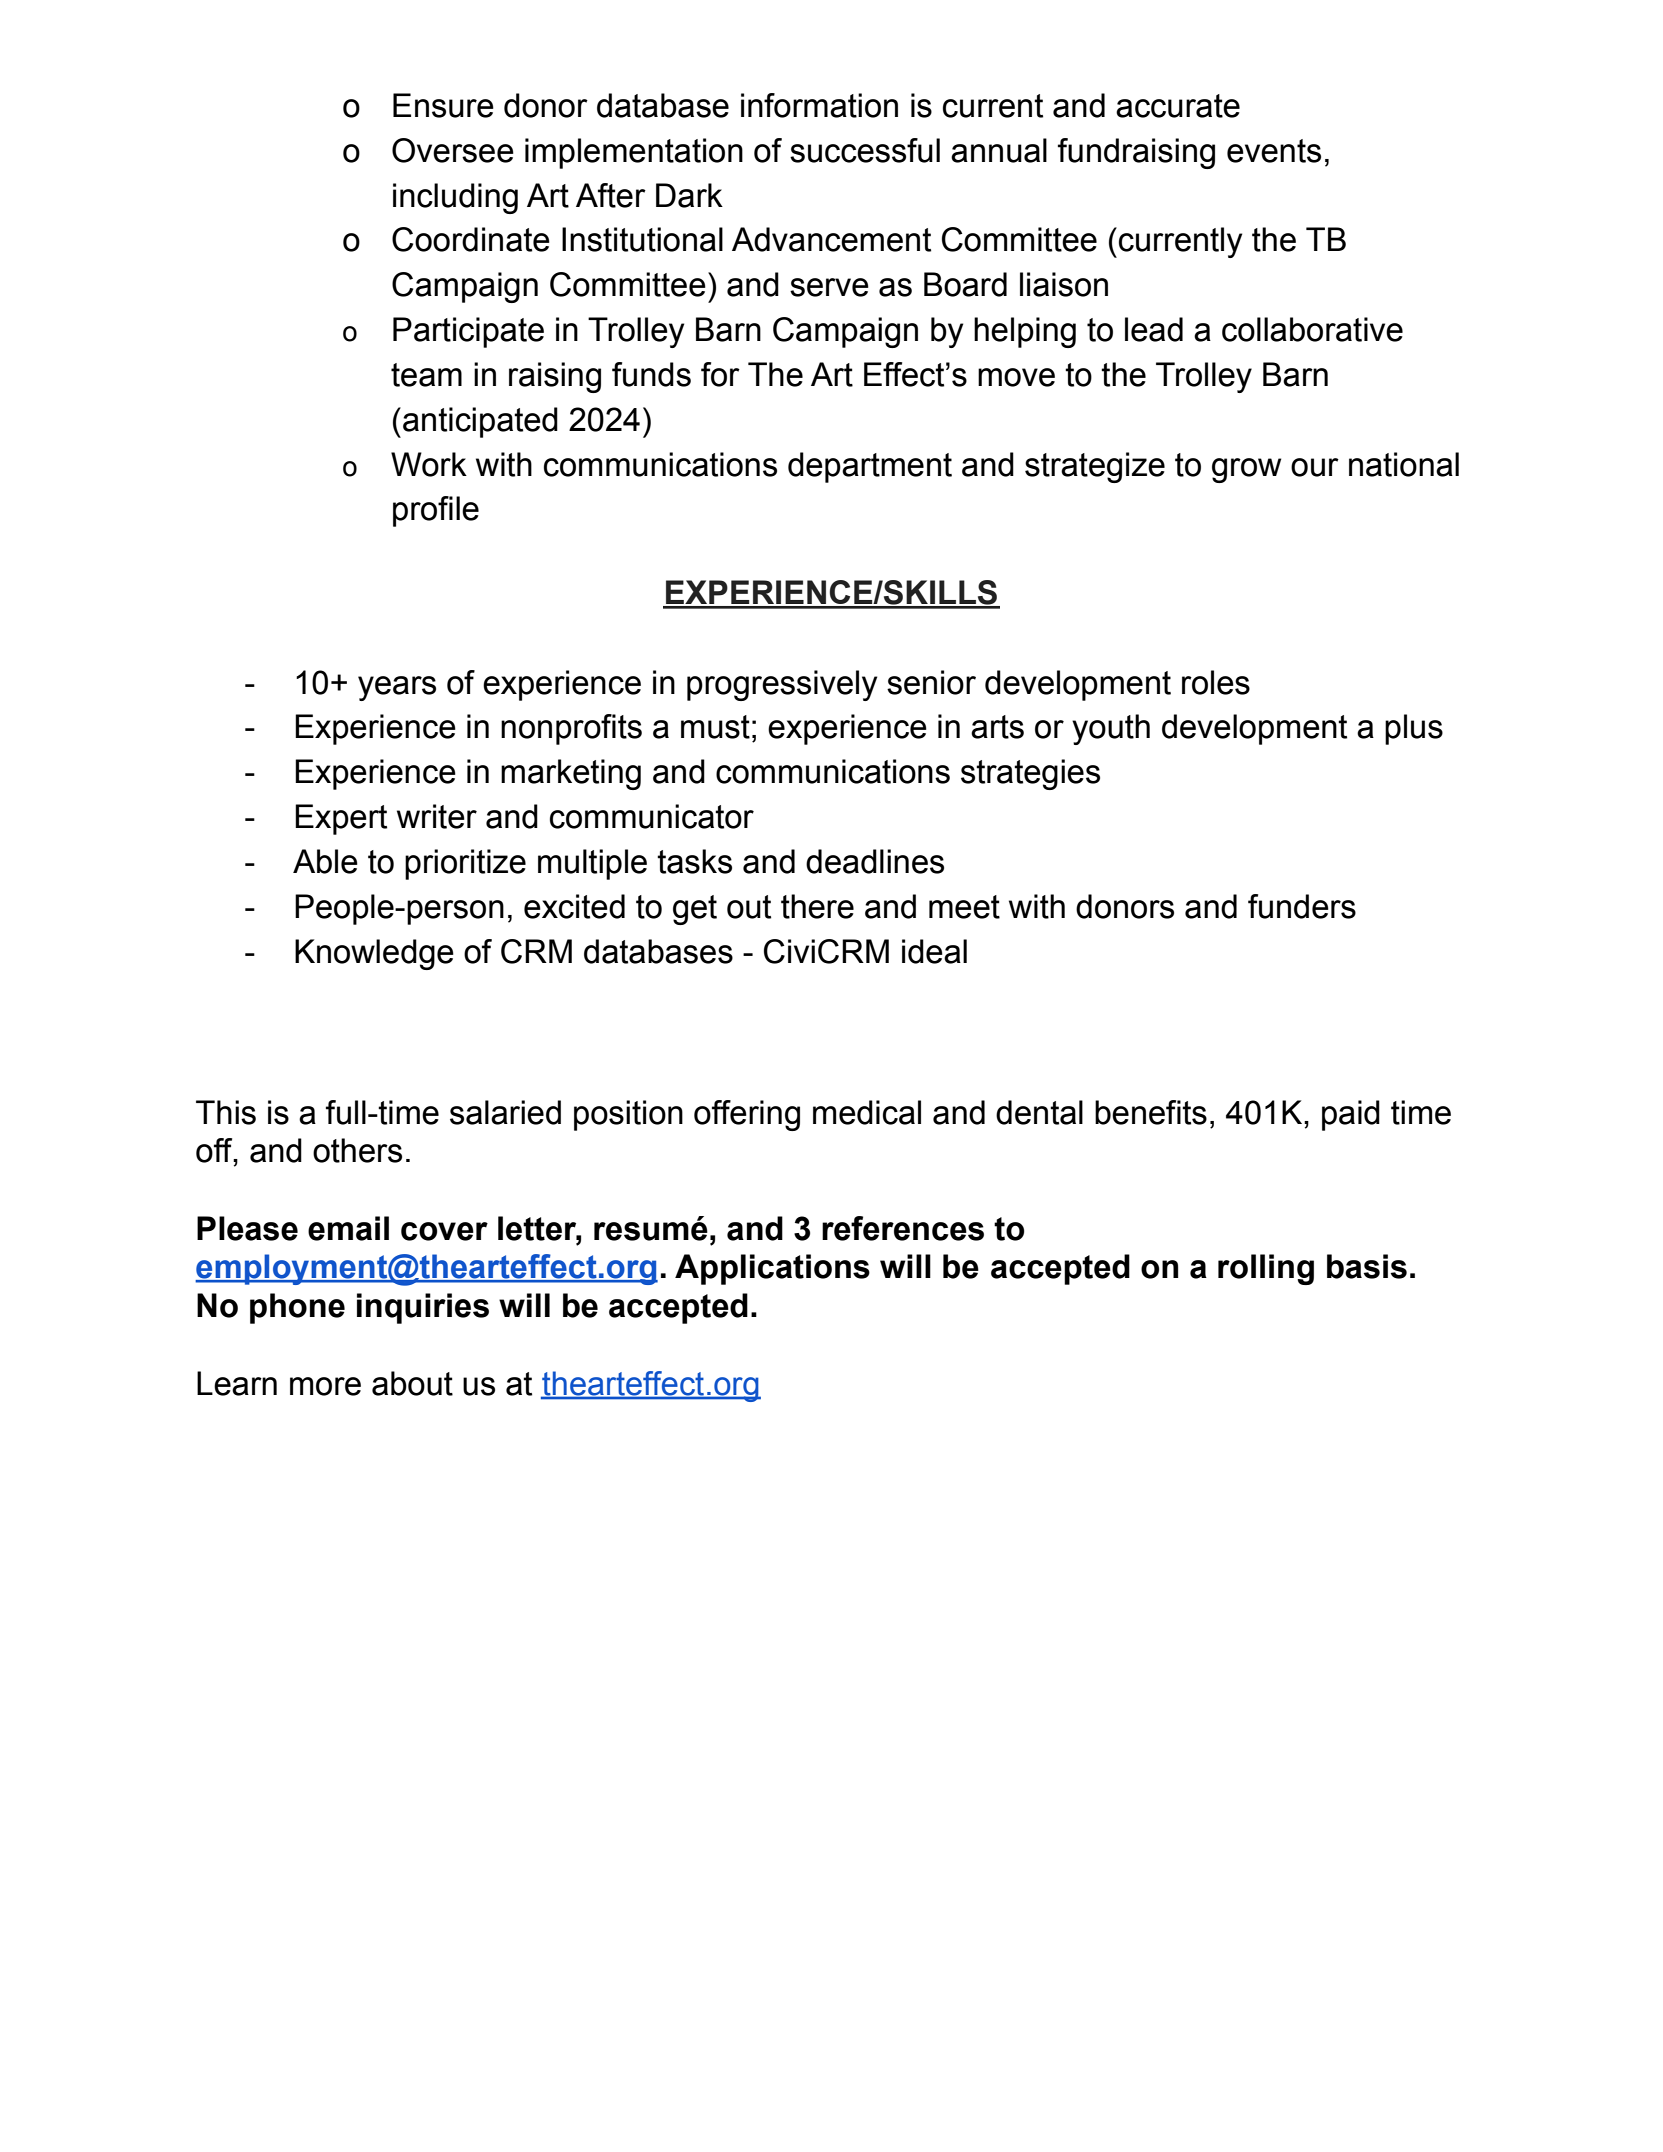 Image resolution: width=1663 pixels, height=2152 pixels. Describe the element at coordinates (1216, 682) in the screenshot. I see `roles` at that location.
